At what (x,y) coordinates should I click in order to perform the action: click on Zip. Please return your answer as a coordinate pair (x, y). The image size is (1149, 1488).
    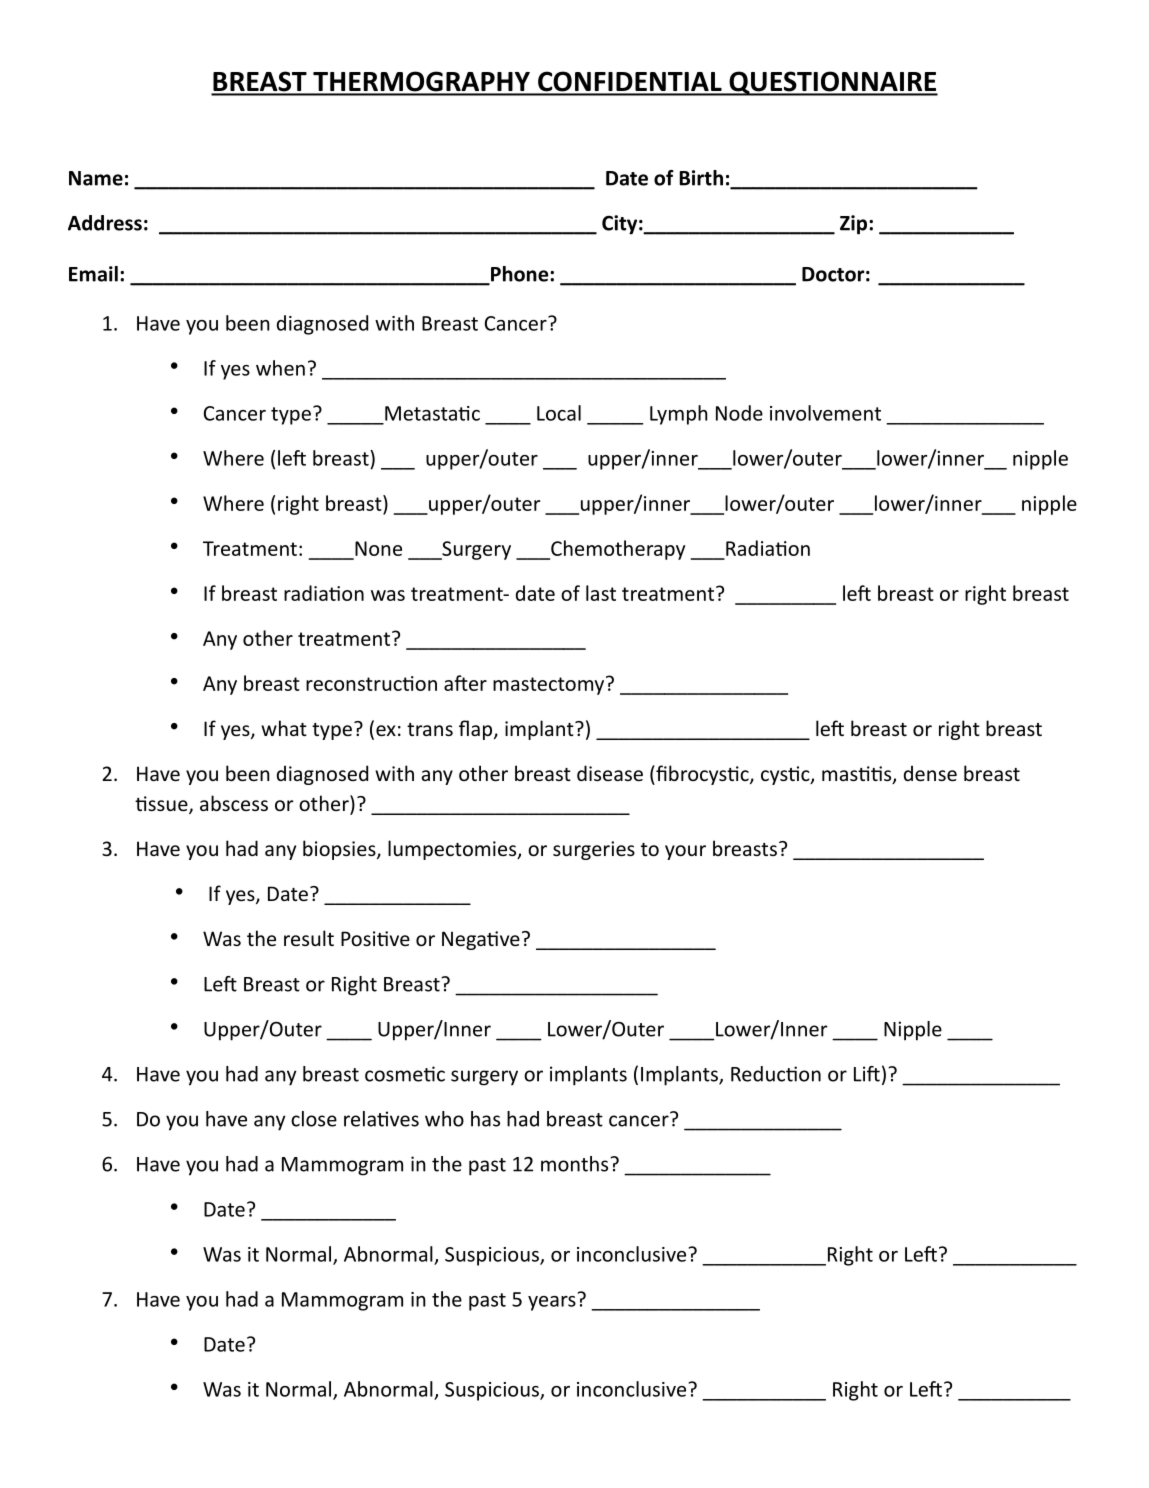
    Looking at the image, I should click on (855, 225).
